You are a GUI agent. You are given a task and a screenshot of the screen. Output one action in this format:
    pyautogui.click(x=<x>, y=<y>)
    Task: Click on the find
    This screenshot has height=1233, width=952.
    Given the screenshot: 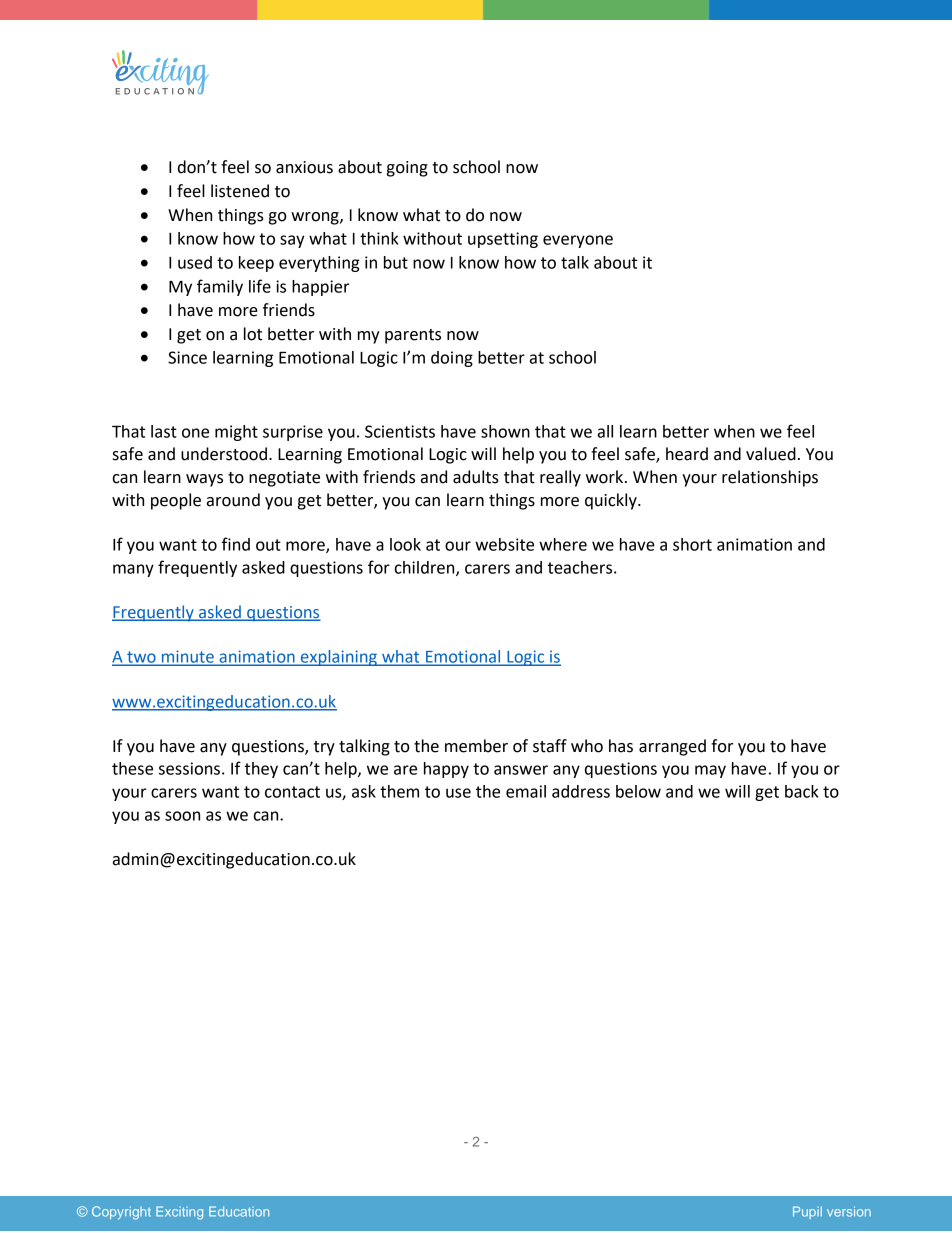 What is the action you would take?
    pyautogui.click(x=236, y=544)
